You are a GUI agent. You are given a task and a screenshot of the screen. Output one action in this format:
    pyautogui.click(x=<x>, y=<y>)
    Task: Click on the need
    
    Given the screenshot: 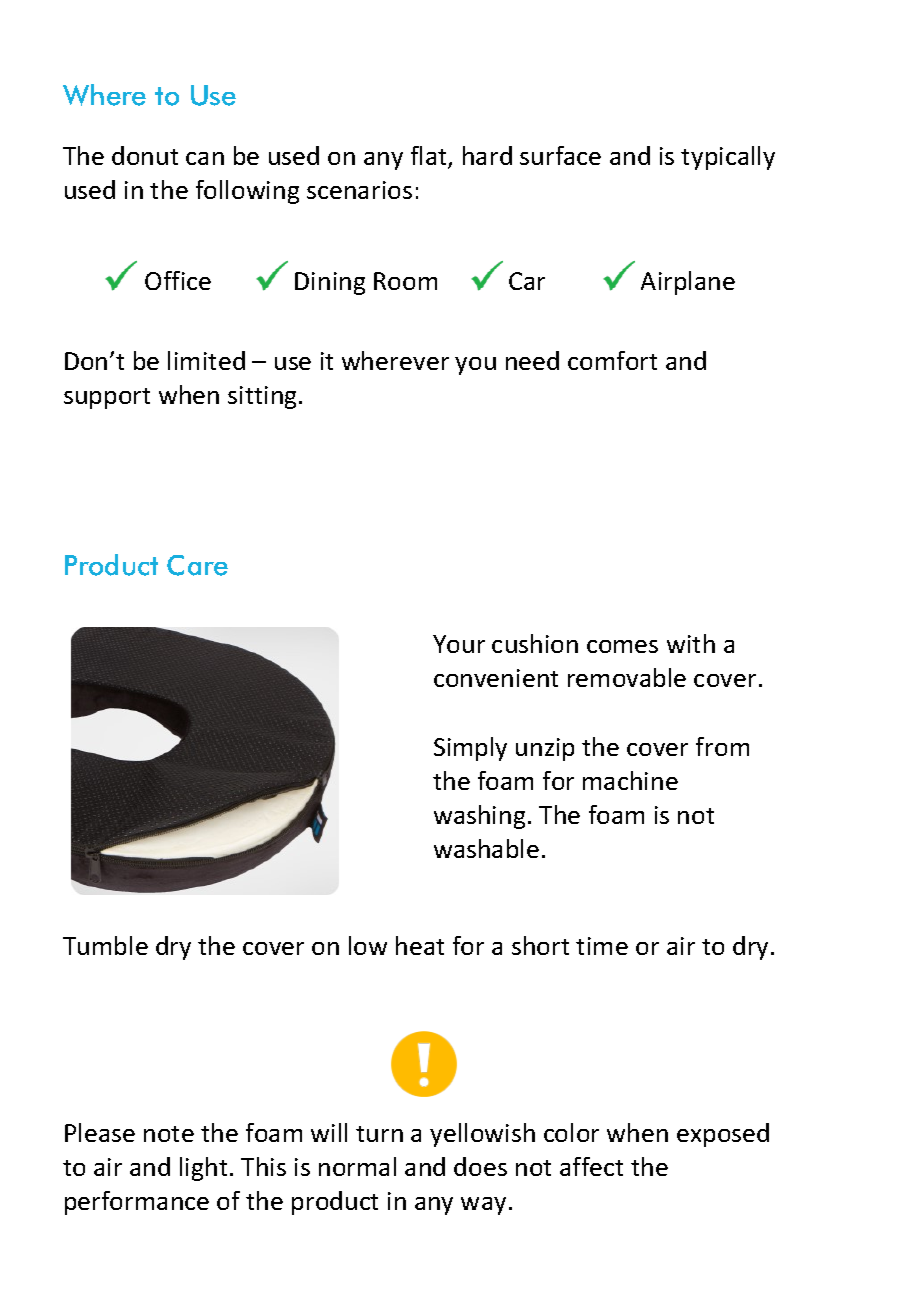 What is the action you would take?
    pyautogui.click(x=532, y=360)
